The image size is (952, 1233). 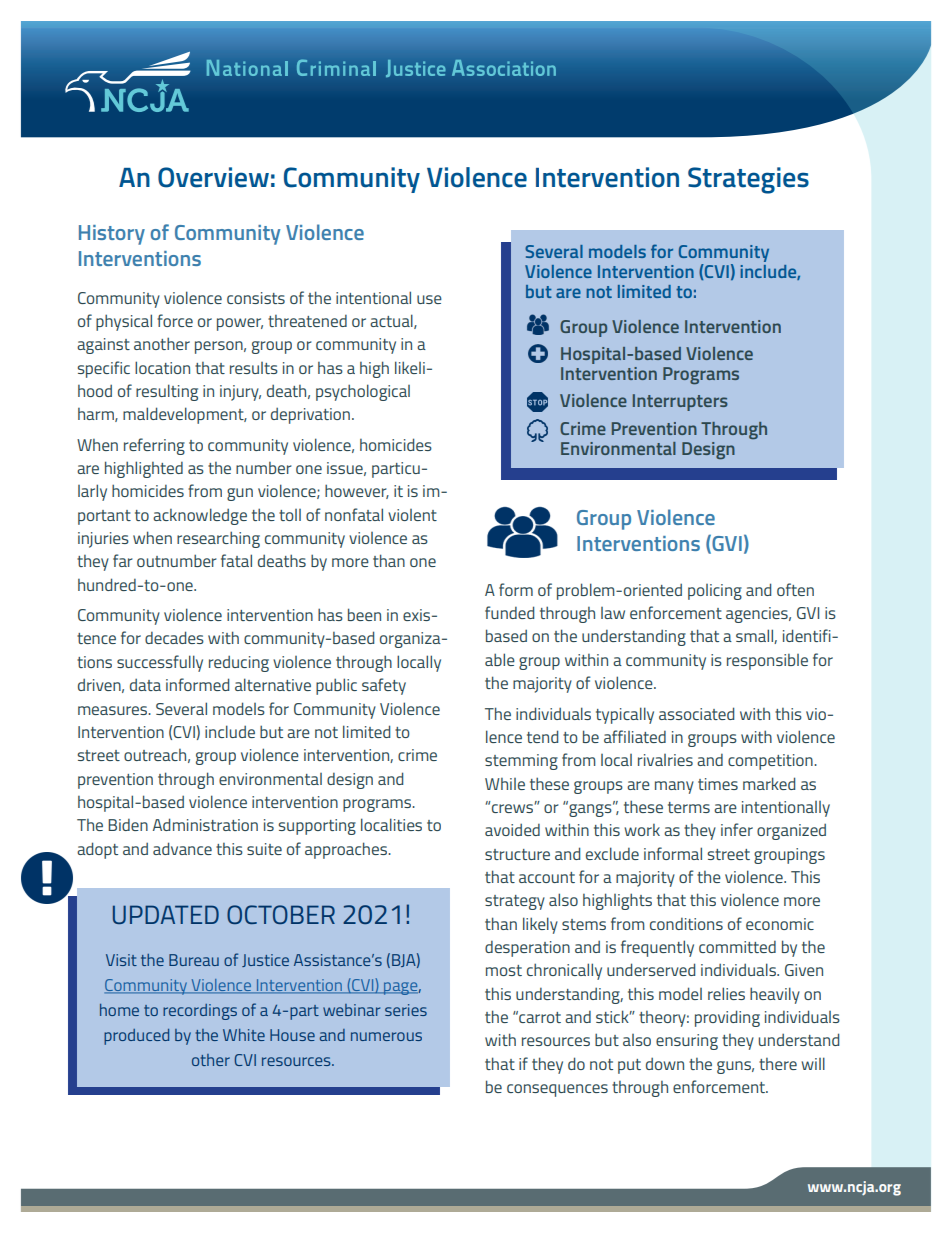 I want to click on numerous, so click(x=386, y=1036).
